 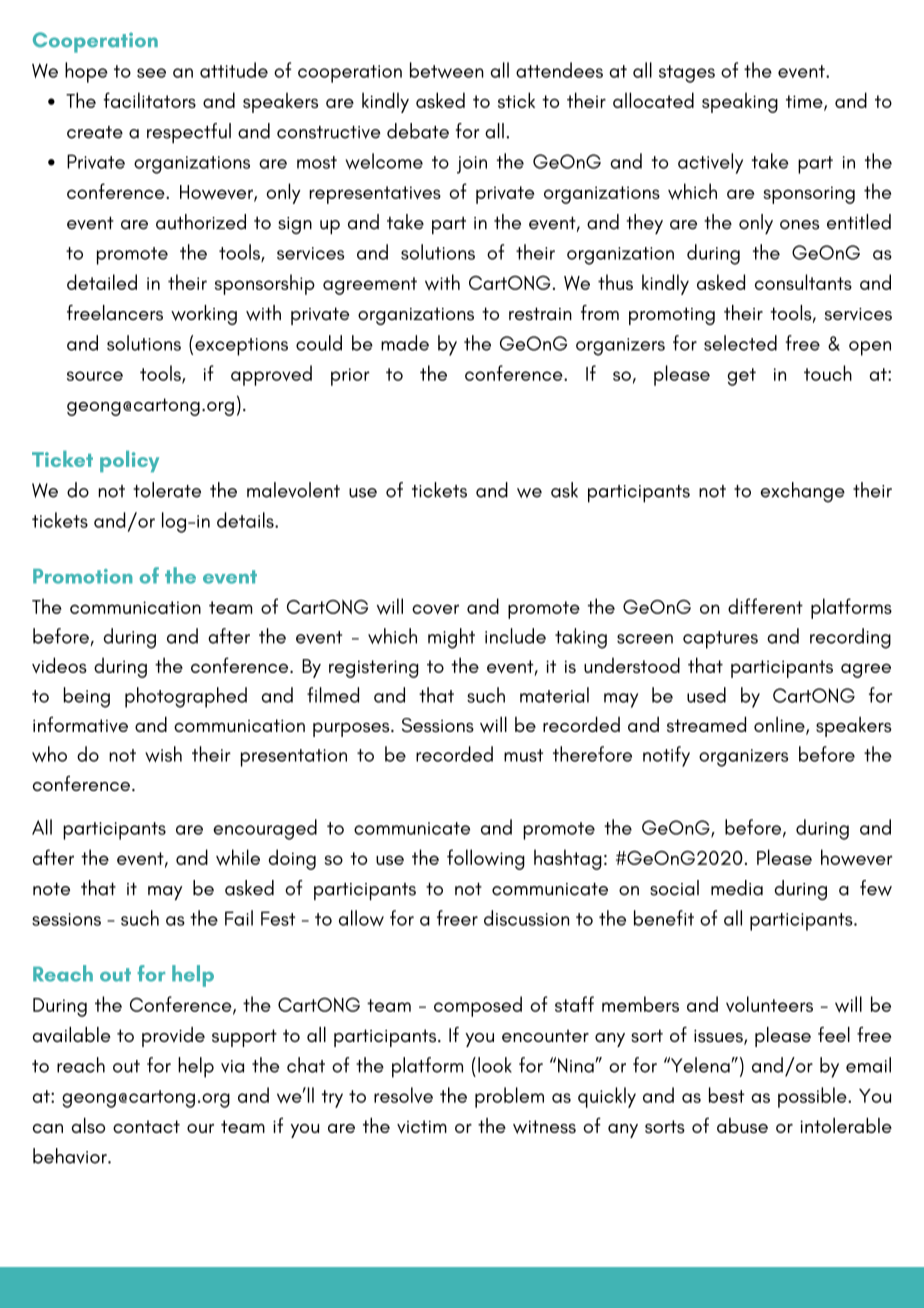 I want to click on wish, so click(x=163, y=754).
